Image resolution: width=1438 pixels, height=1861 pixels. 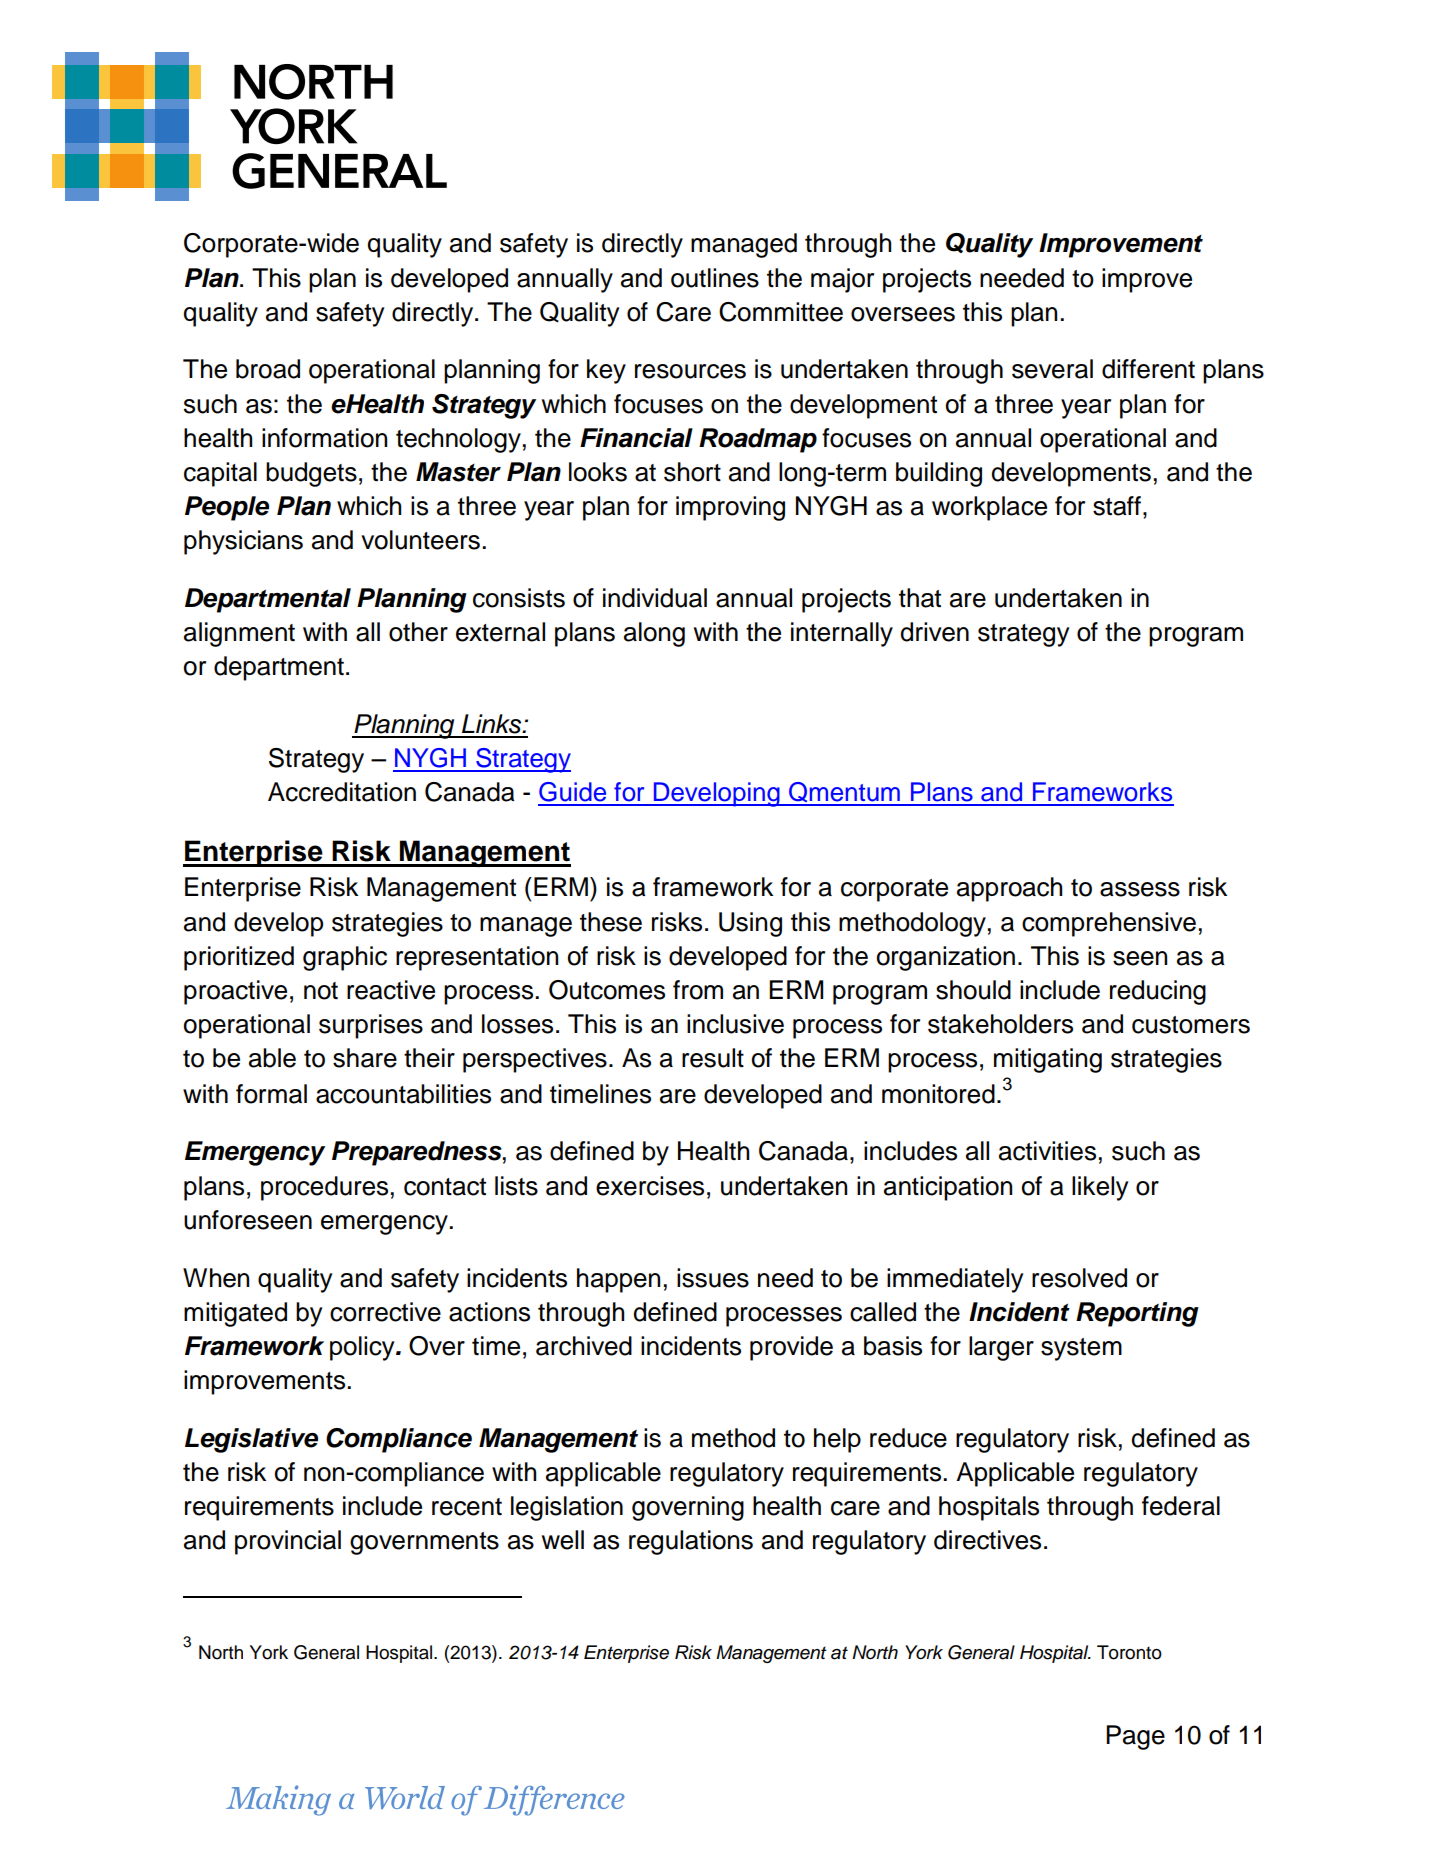 What do you see at coordinates (655, 598) in the screenshot?
I see `individual` at bounding box center [655, 598].
